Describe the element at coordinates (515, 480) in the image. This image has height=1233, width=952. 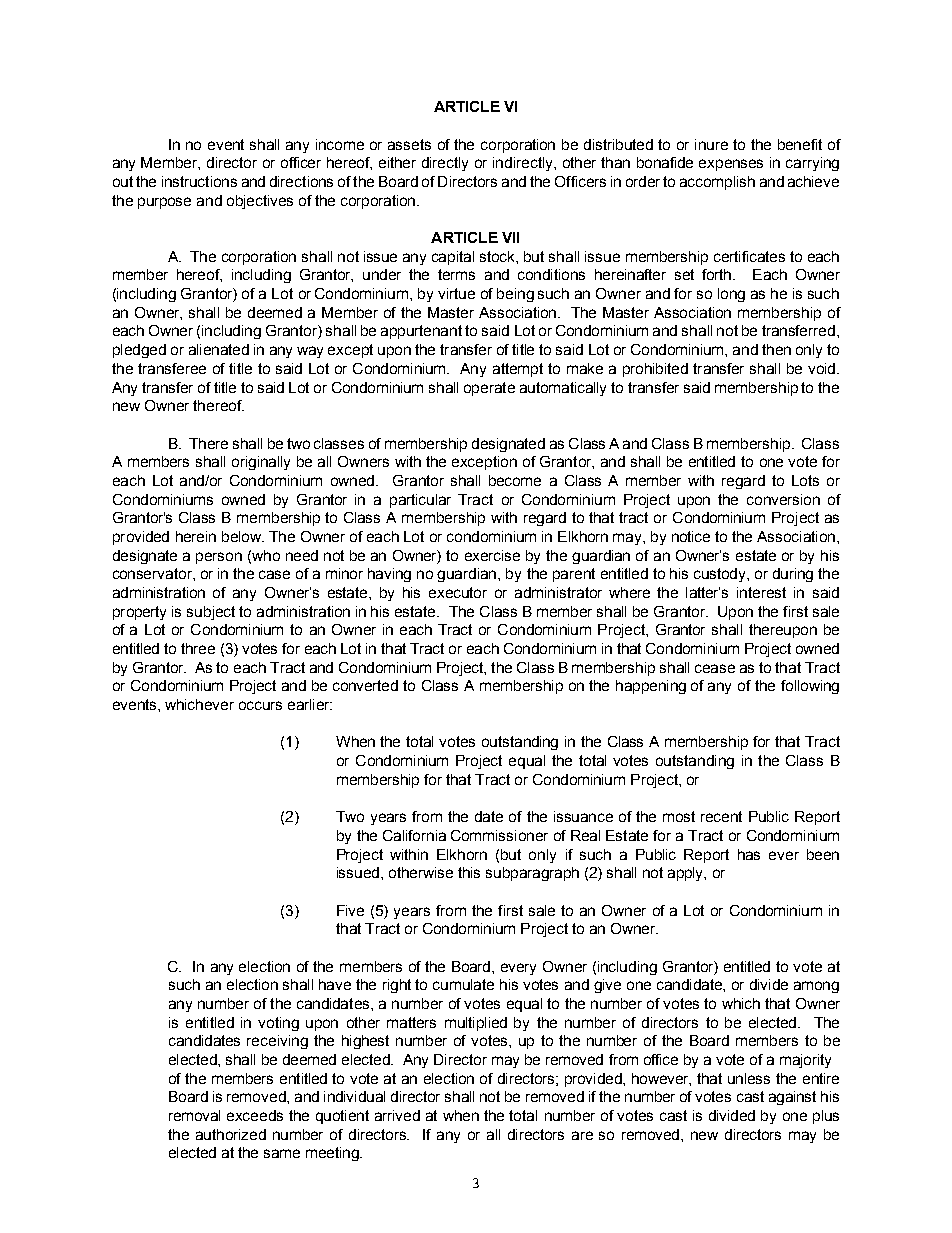
I see `become` at that location.
